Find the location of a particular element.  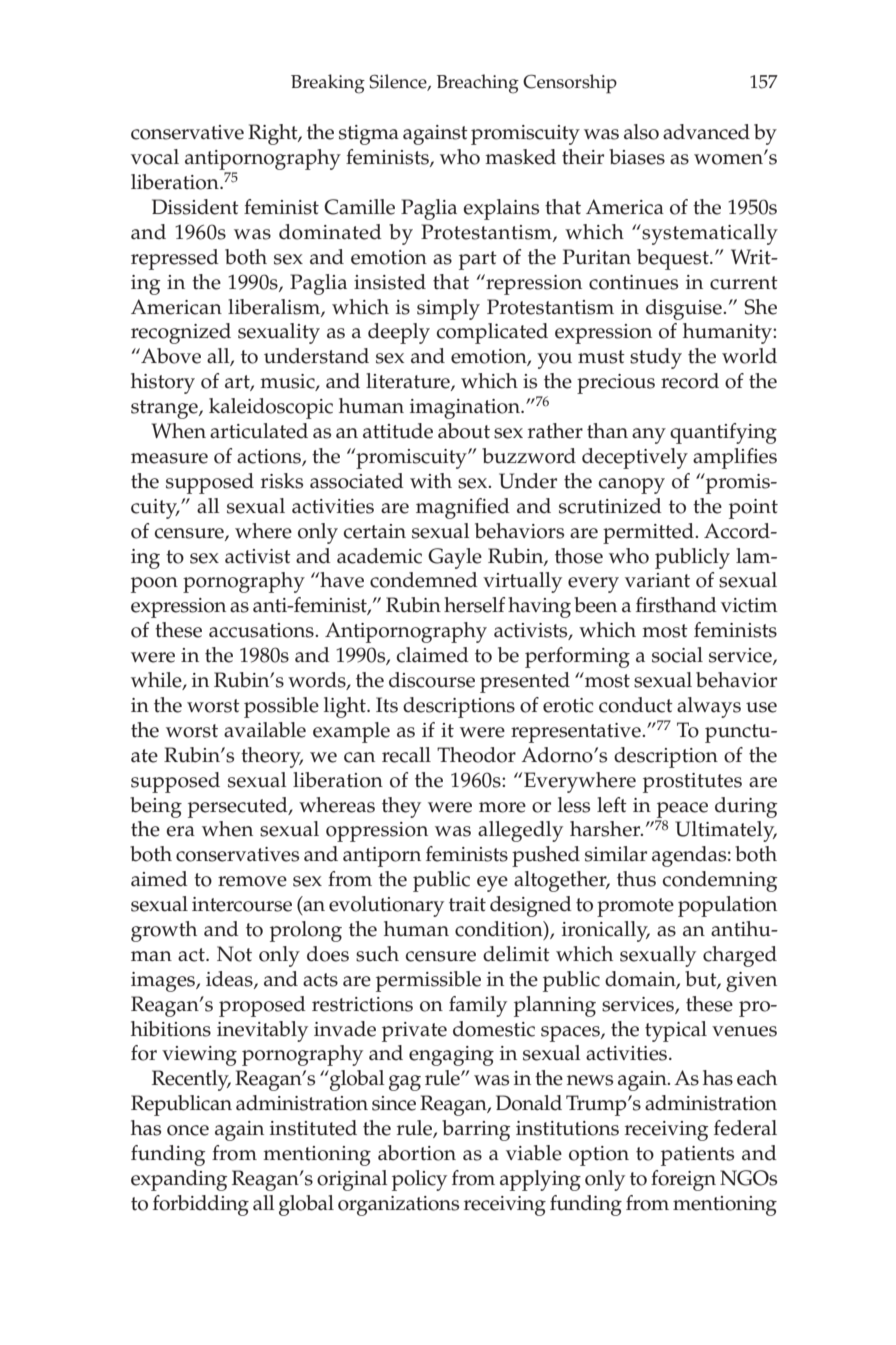

peace is located at coordinates (682, 810).
